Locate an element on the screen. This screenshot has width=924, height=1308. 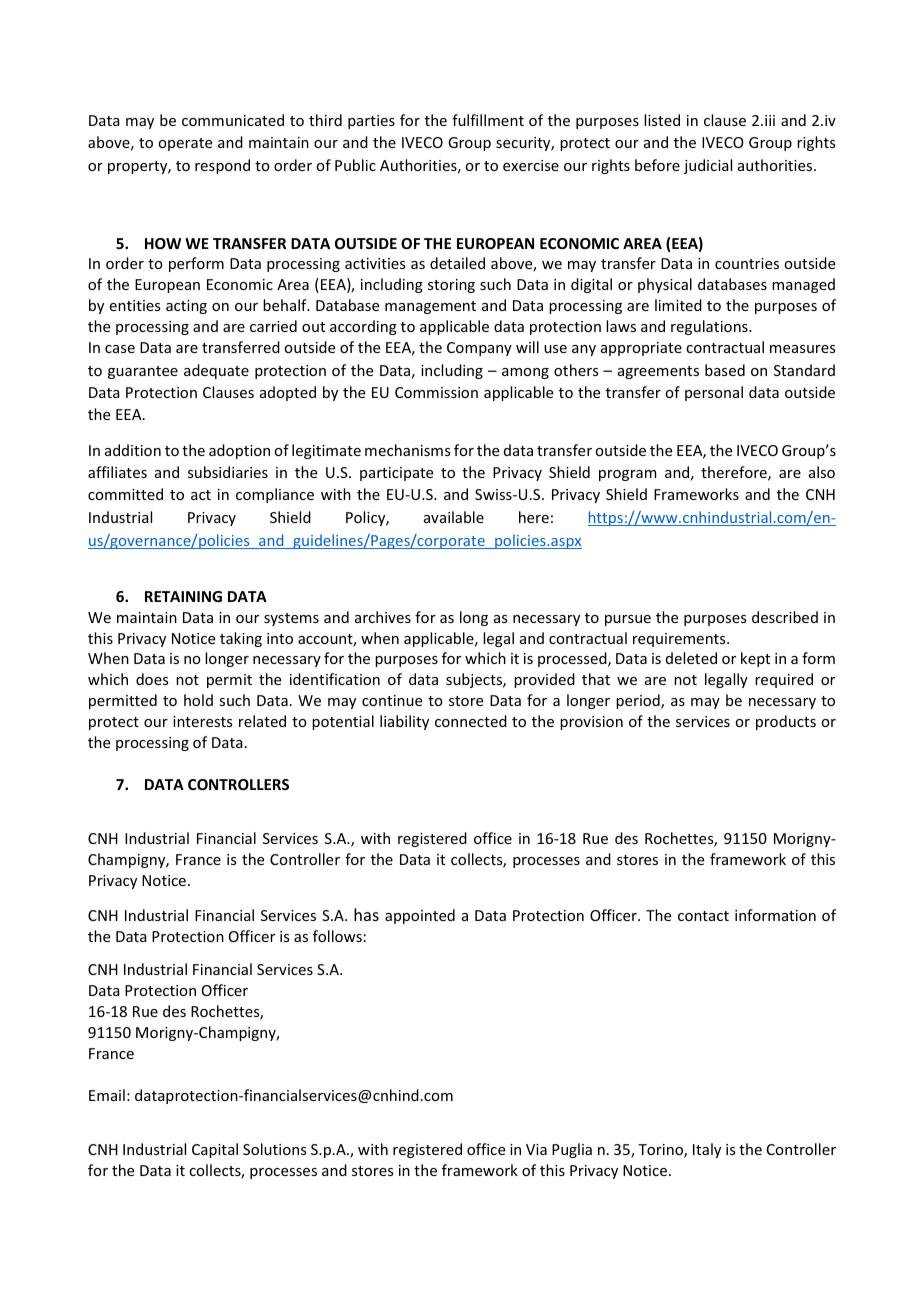
archives is located at coordinates (383, 617).
